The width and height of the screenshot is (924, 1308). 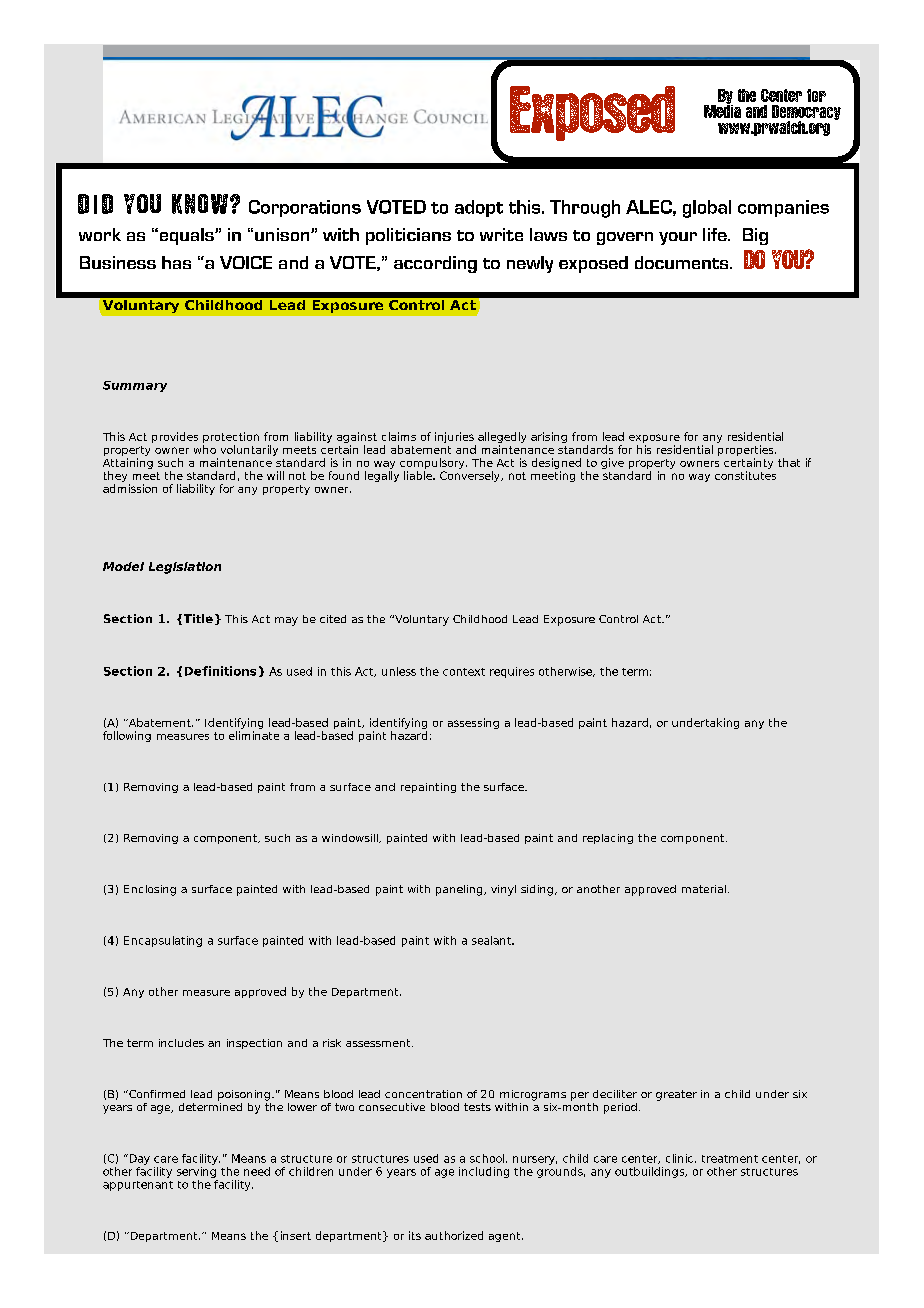 I want to click on properties, so click(x=747, y=452).
